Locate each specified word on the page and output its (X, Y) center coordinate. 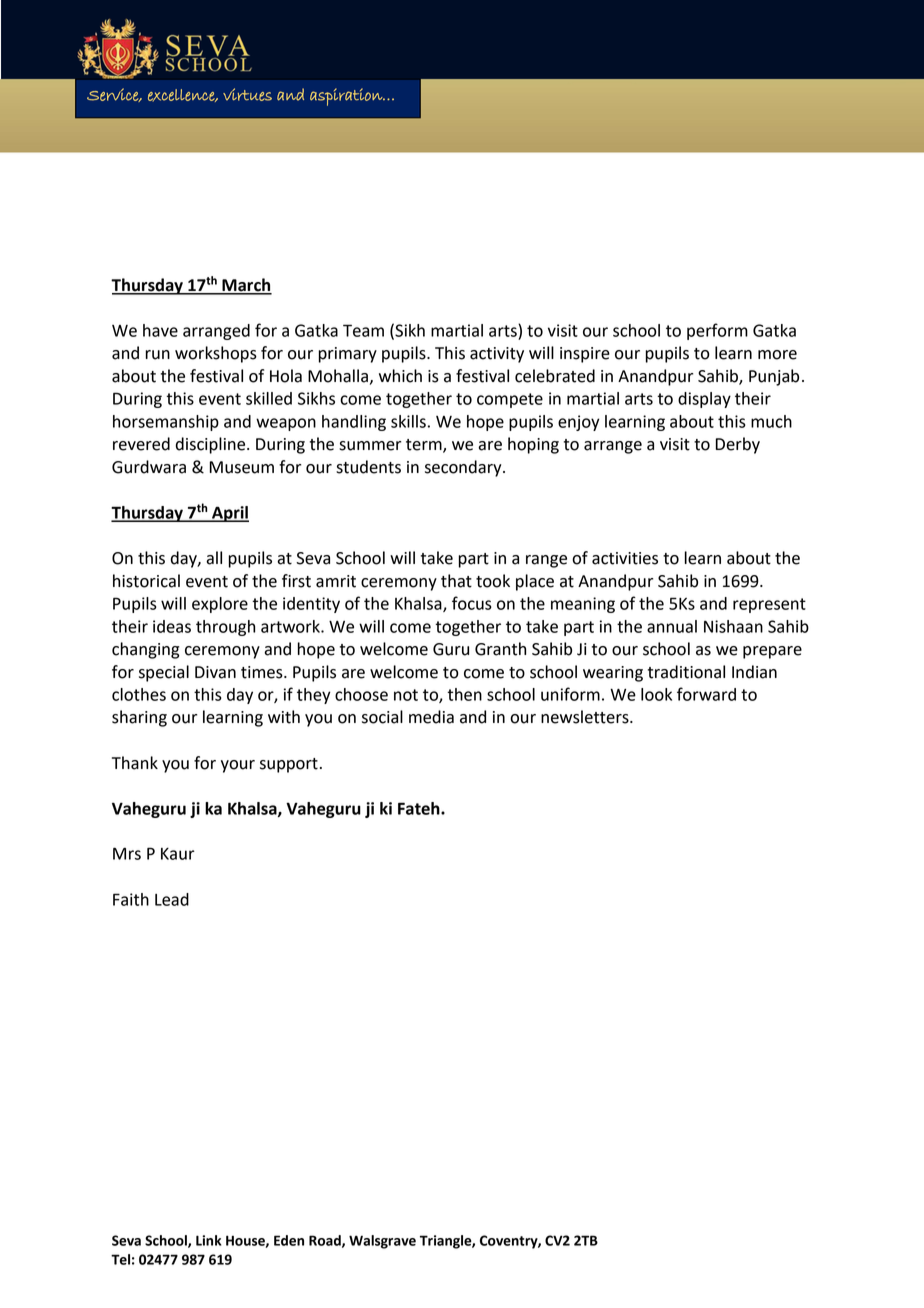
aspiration (347, 97)
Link (208, 1240)
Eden (289, 1240)
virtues (247, 94)
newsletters (586, 717)
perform (717, 331)
